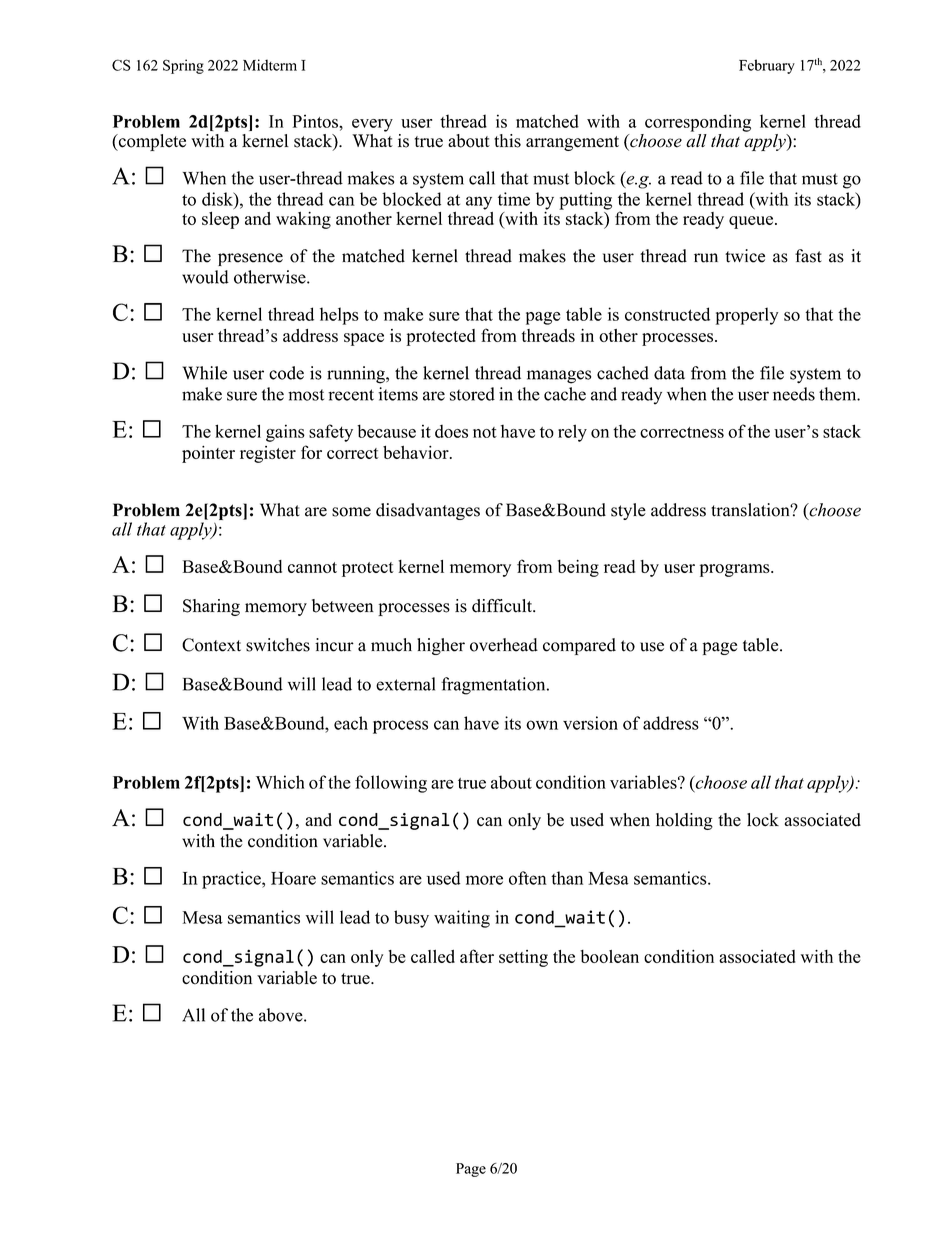  Describe the element at coordinates (270, 65) in the screenshot. I see `Midterm` at that location.
